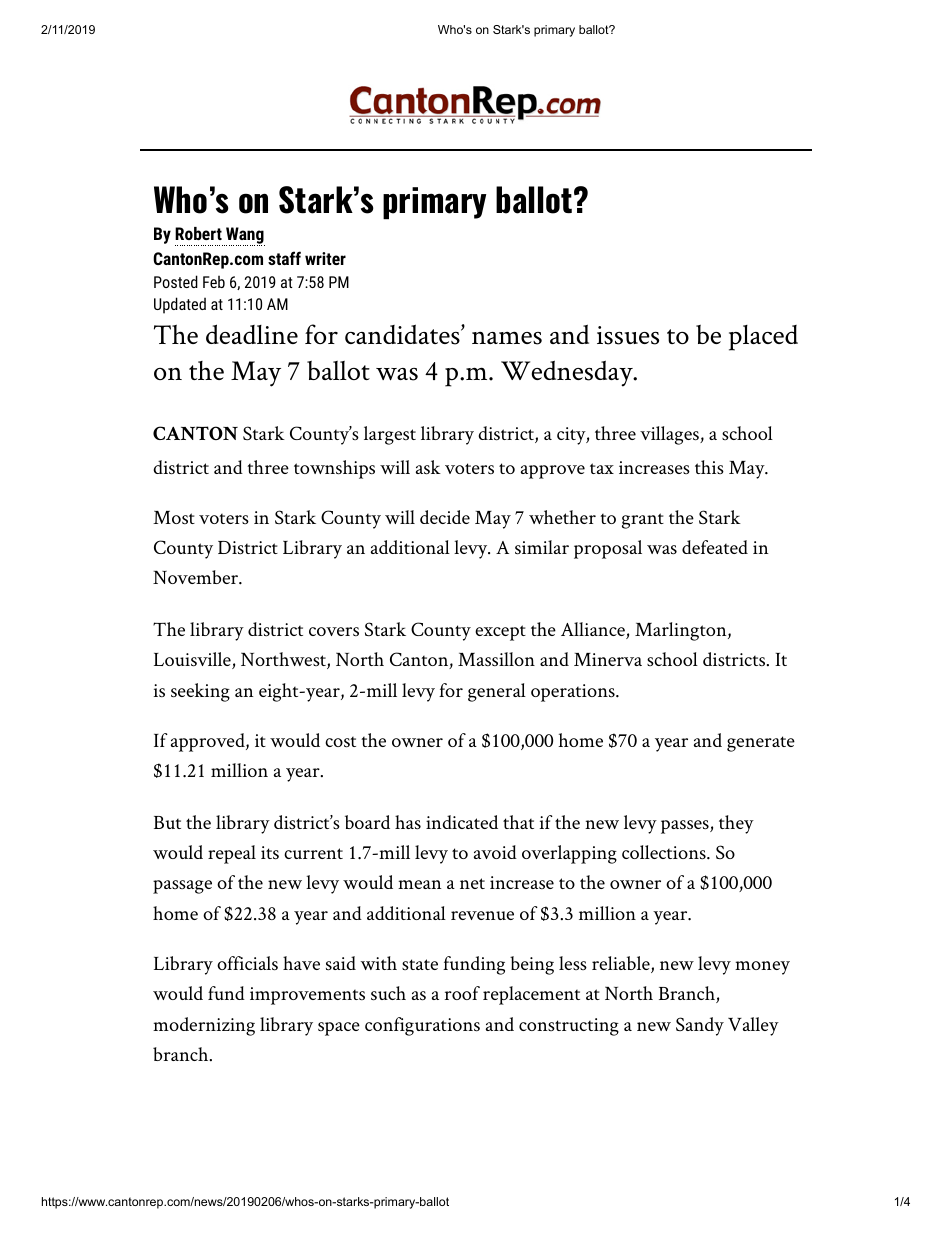 Image resolution: width=952 pixels, height=1233 pixels. I want to click on collections, so click(664, 852).
